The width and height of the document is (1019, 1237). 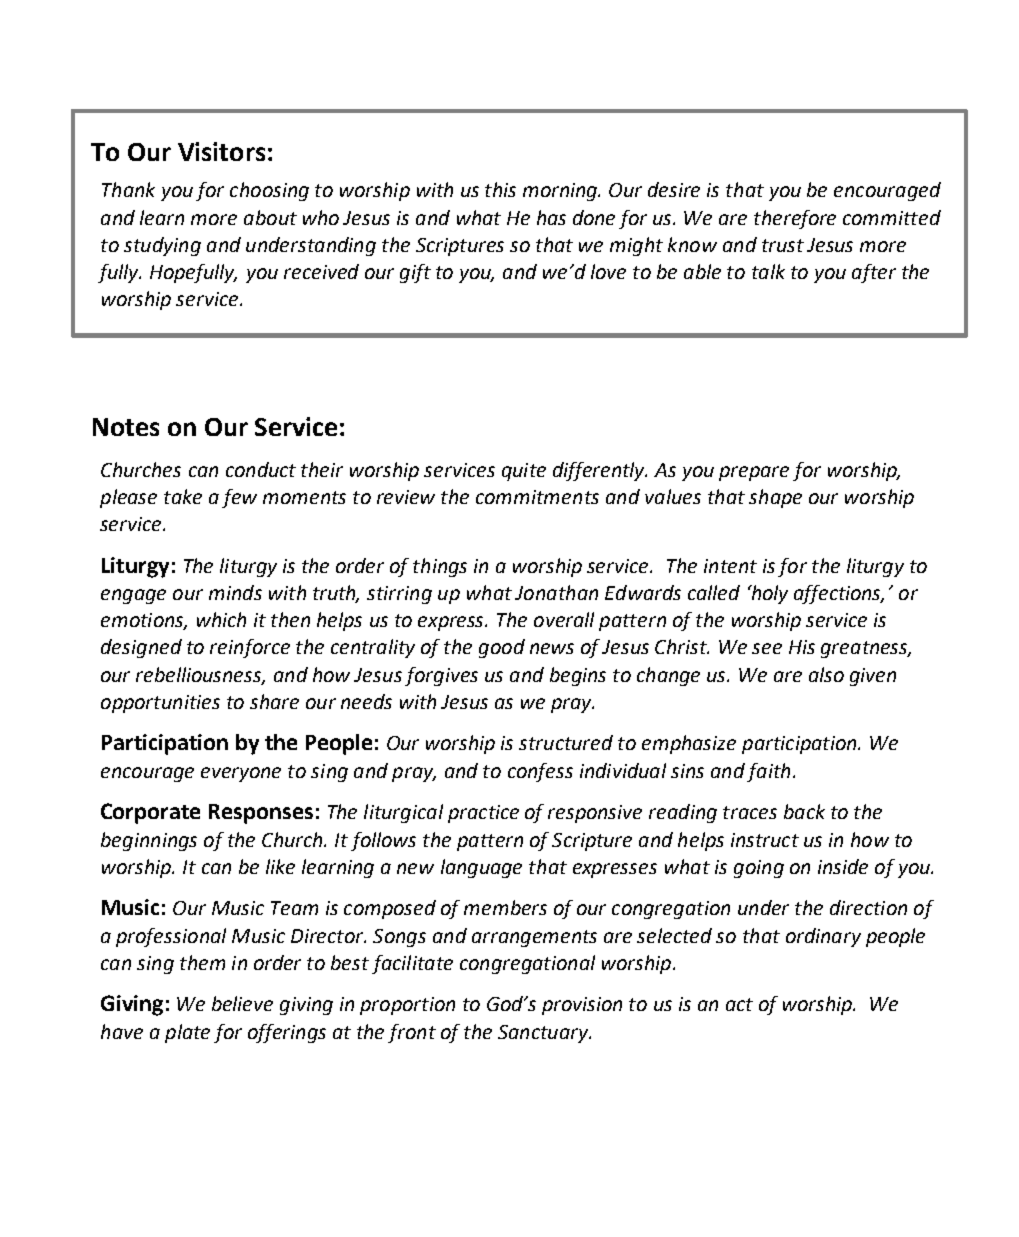 What do you see at coordinates (126, 427) in the document?
I see `Notes` at bounding box center [126, 427].
